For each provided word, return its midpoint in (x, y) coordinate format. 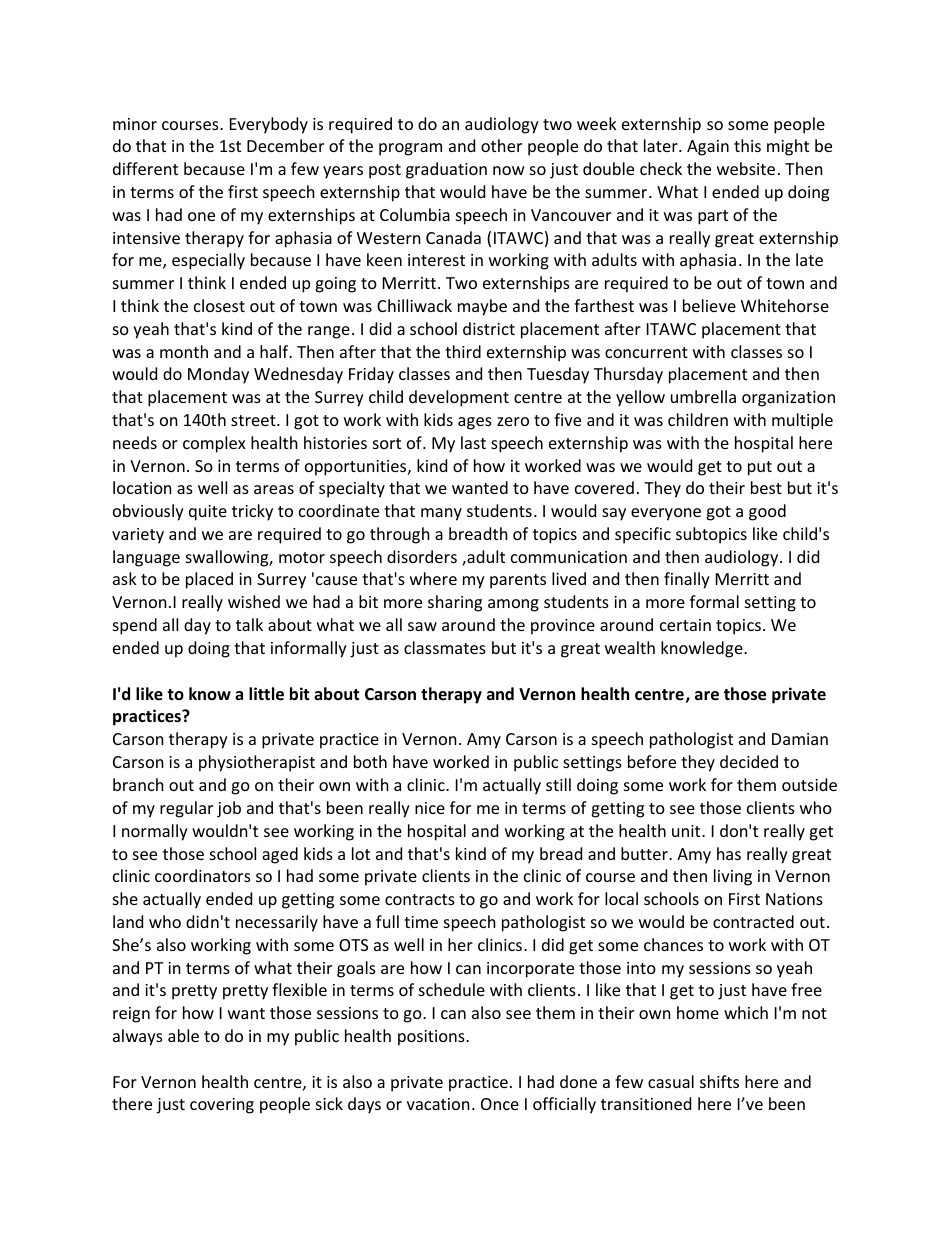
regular (186, 809)
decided (749, 761)
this (747, 145)
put (760, 468)
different (145, 168)
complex (214, 444)
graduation (446, 170)
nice (430, 808)
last (473, 442)
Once (500, 1104)
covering (222, 1106)
